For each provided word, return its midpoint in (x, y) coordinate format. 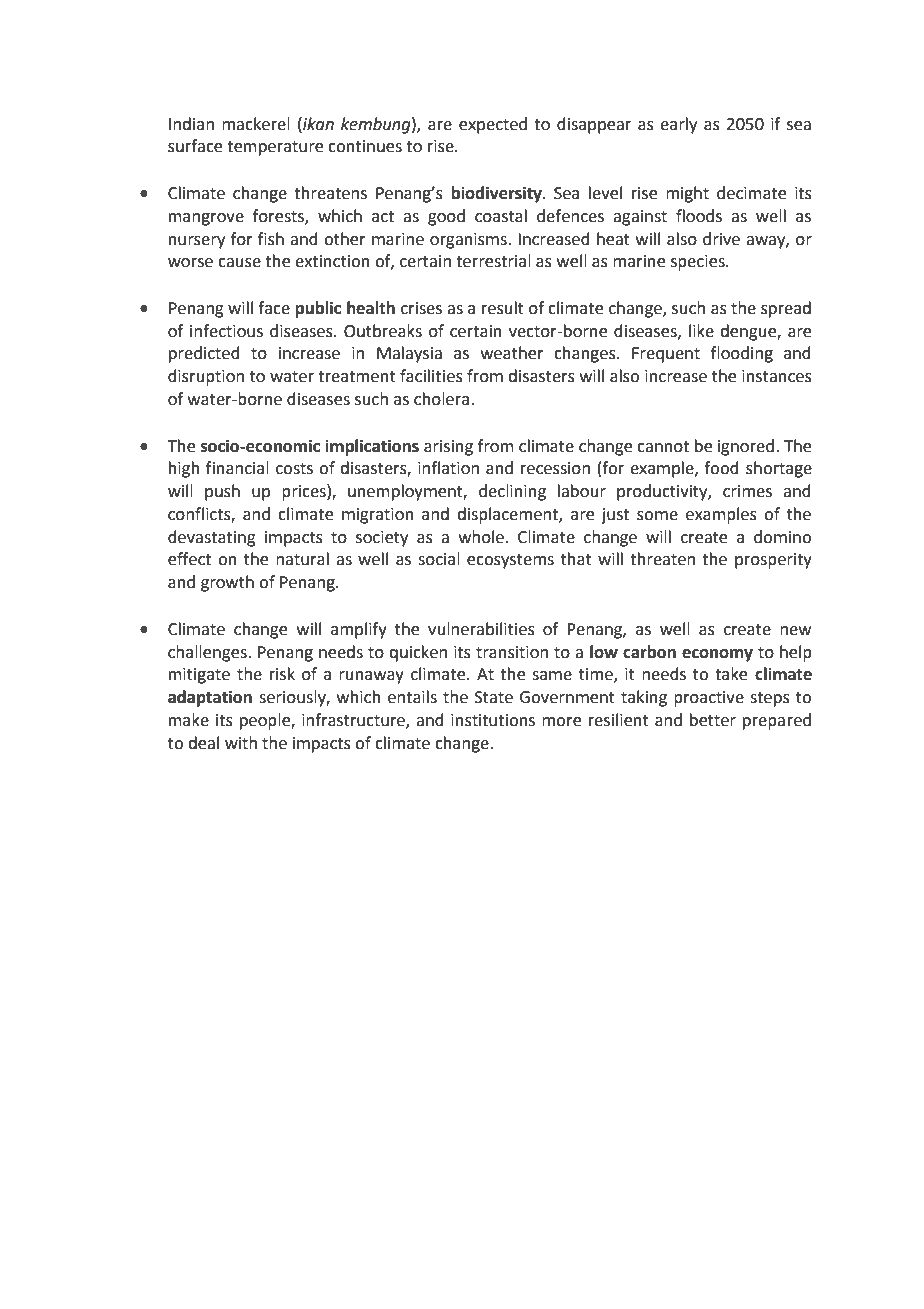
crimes (747, 491)
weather (512, 353)
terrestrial (493, 261)
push (222, 492)
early (678, 125)
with (241, 743)
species (699, 263)
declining (512, 492)
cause (239, 263)
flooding (742, 354)
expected (493, 125)
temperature (275, 148)
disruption (206, 377)
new (795, 631)
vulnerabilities (481, 629)
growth (227, 583)
